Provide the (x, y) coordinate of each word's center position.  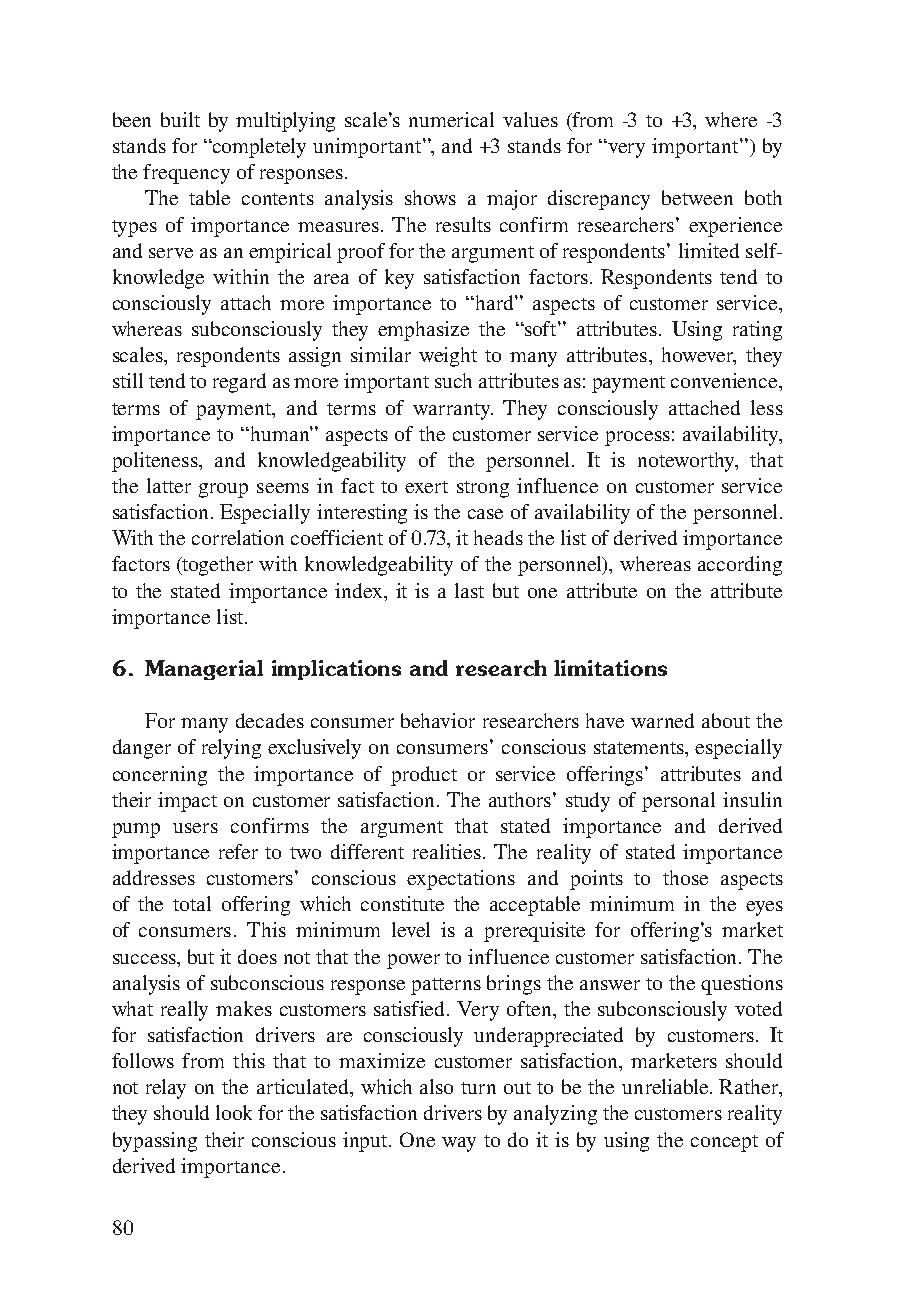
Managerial (204, 670)
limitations (610, 668)
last (469, 590)
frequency (186, 174)
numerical (451, 119)
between (697, 197)
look (234, 1112)
